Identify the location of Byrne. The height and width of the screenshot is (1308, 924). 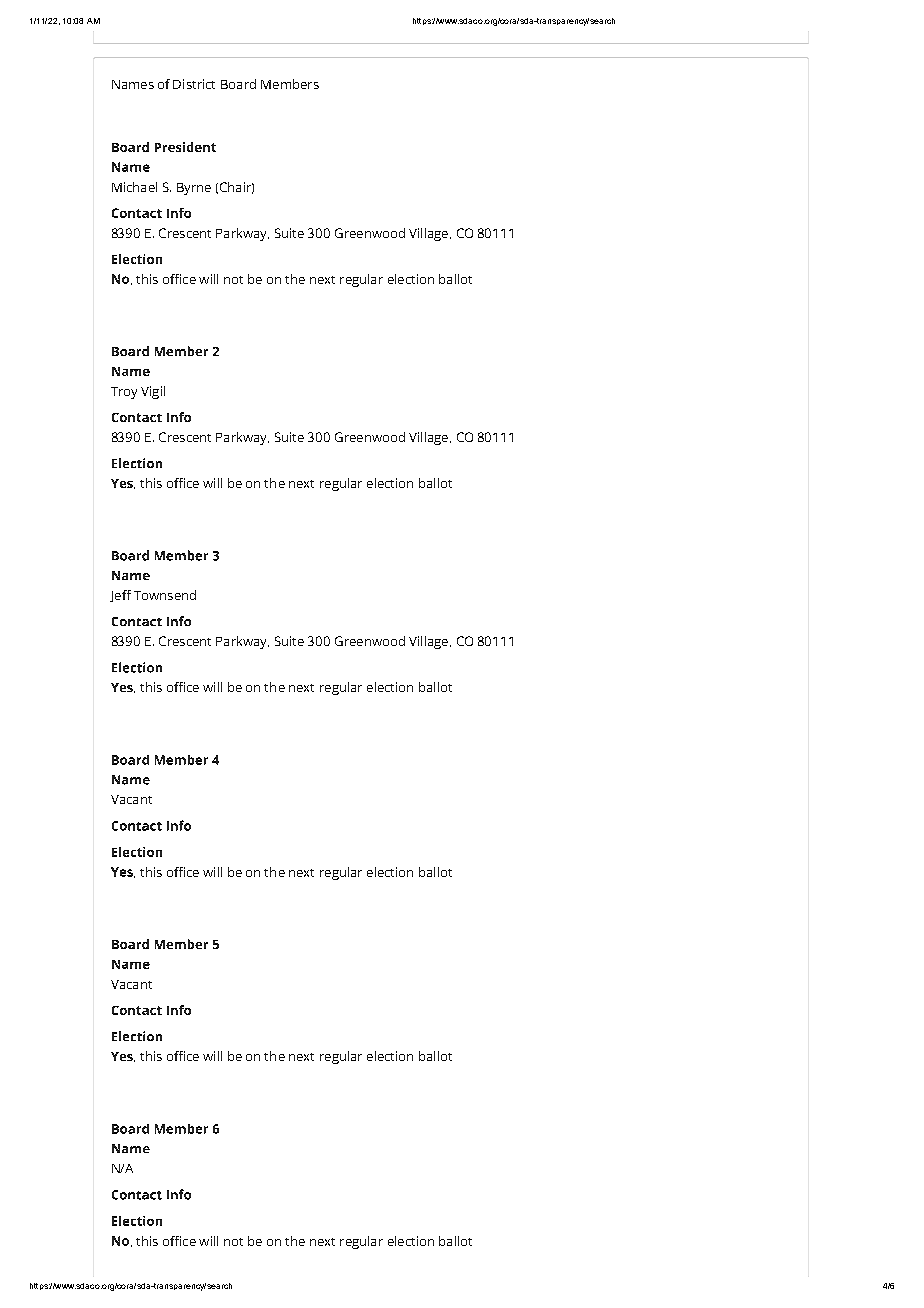
(194, 189).
